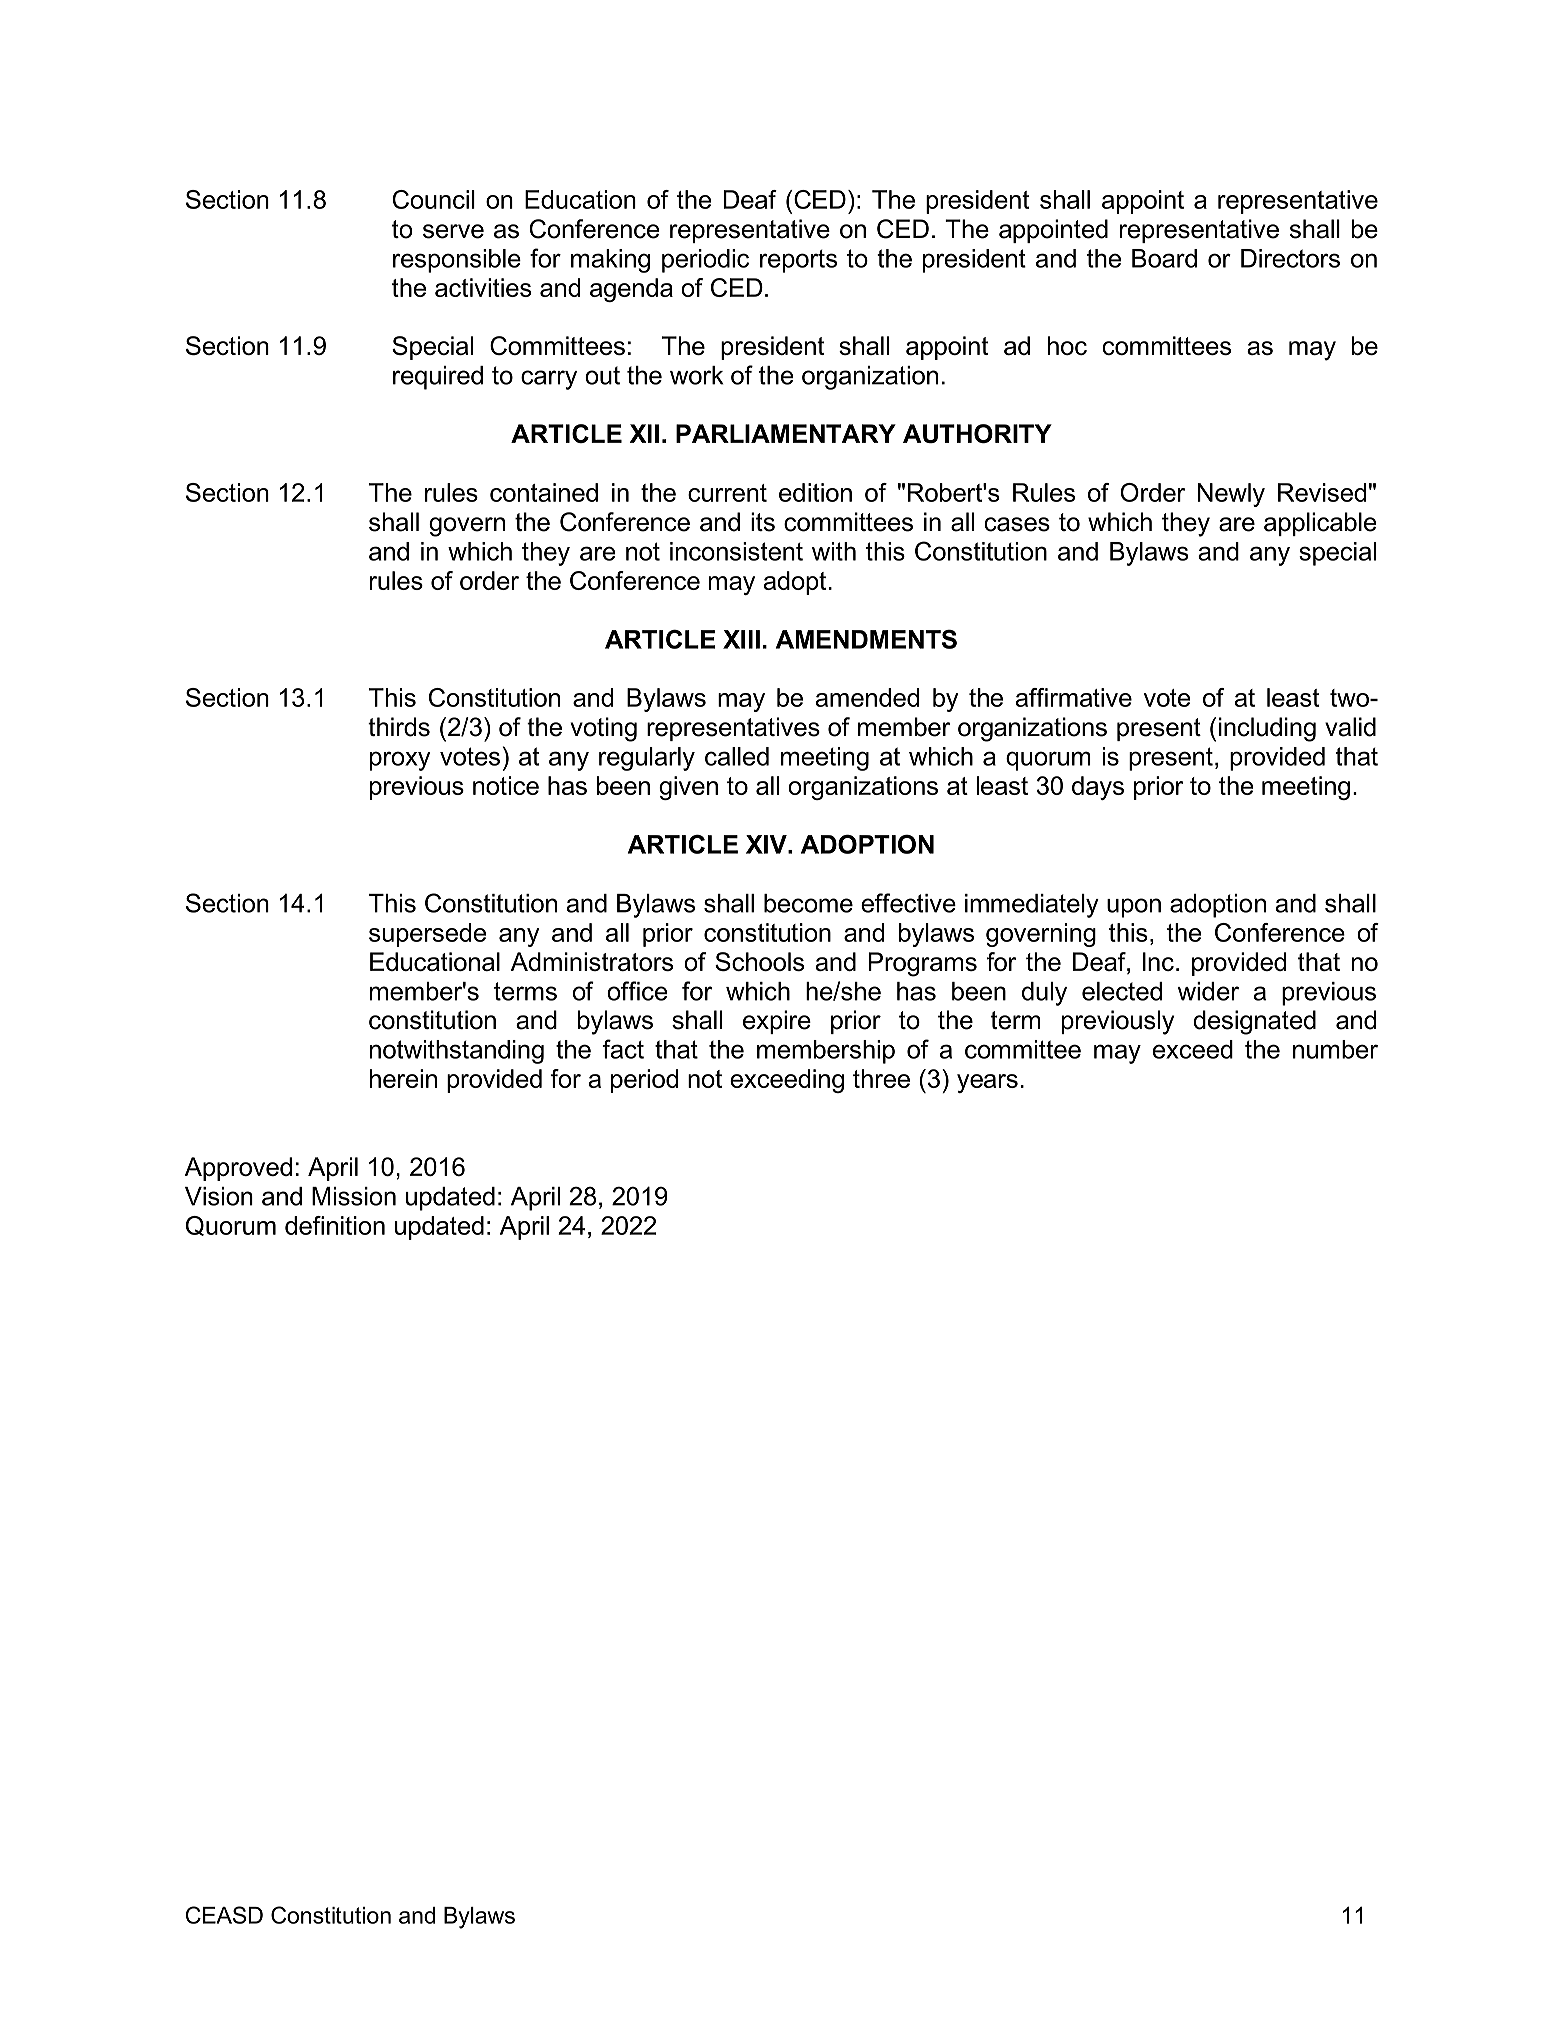  What do you see at coordinates (808, 903) in the page?
I see `become` at bounding box center [808, 903].
